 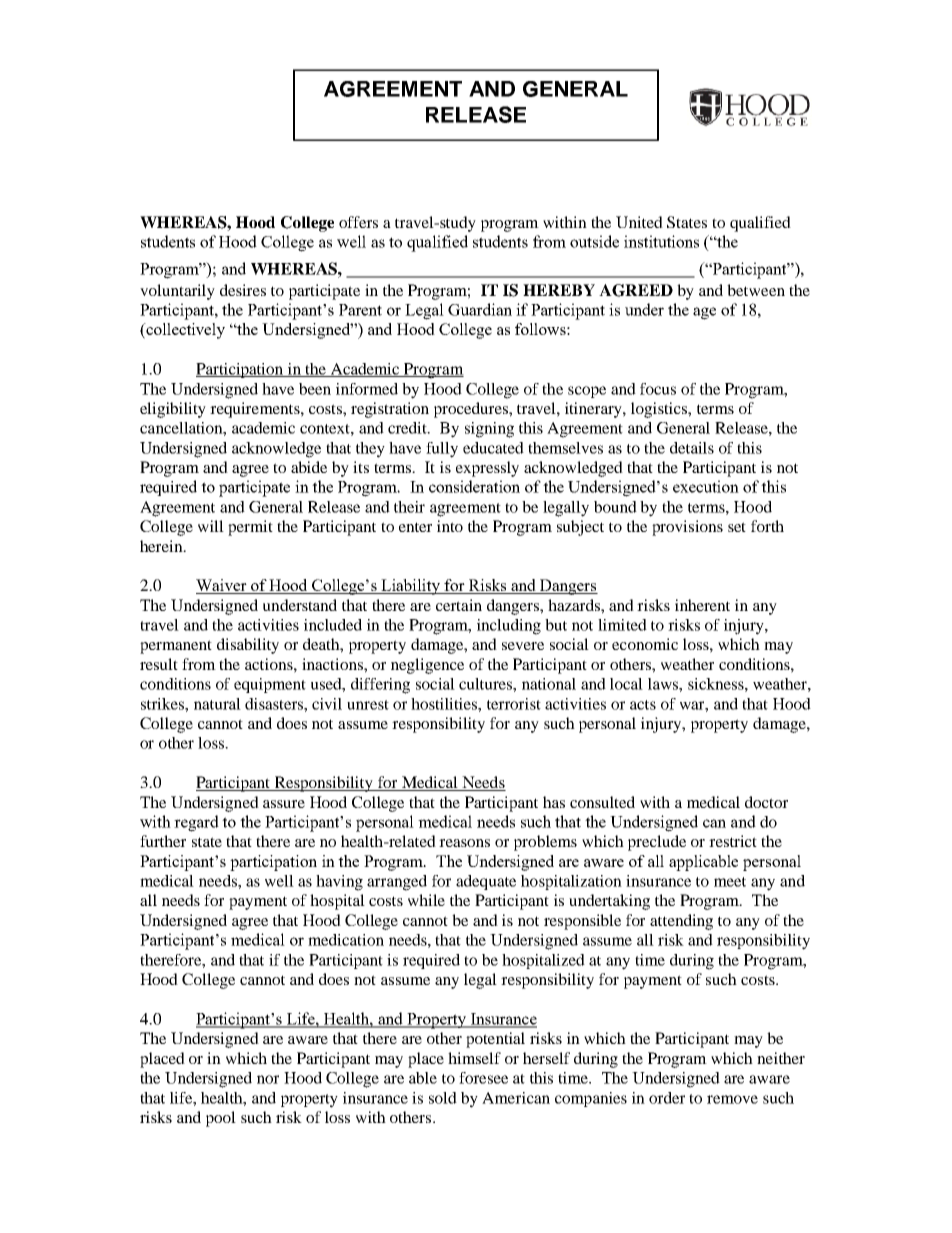 What do you see at coordinates (480, 309) in the screenshot?
I see `Guardian` at bounding box center [480, 309].
